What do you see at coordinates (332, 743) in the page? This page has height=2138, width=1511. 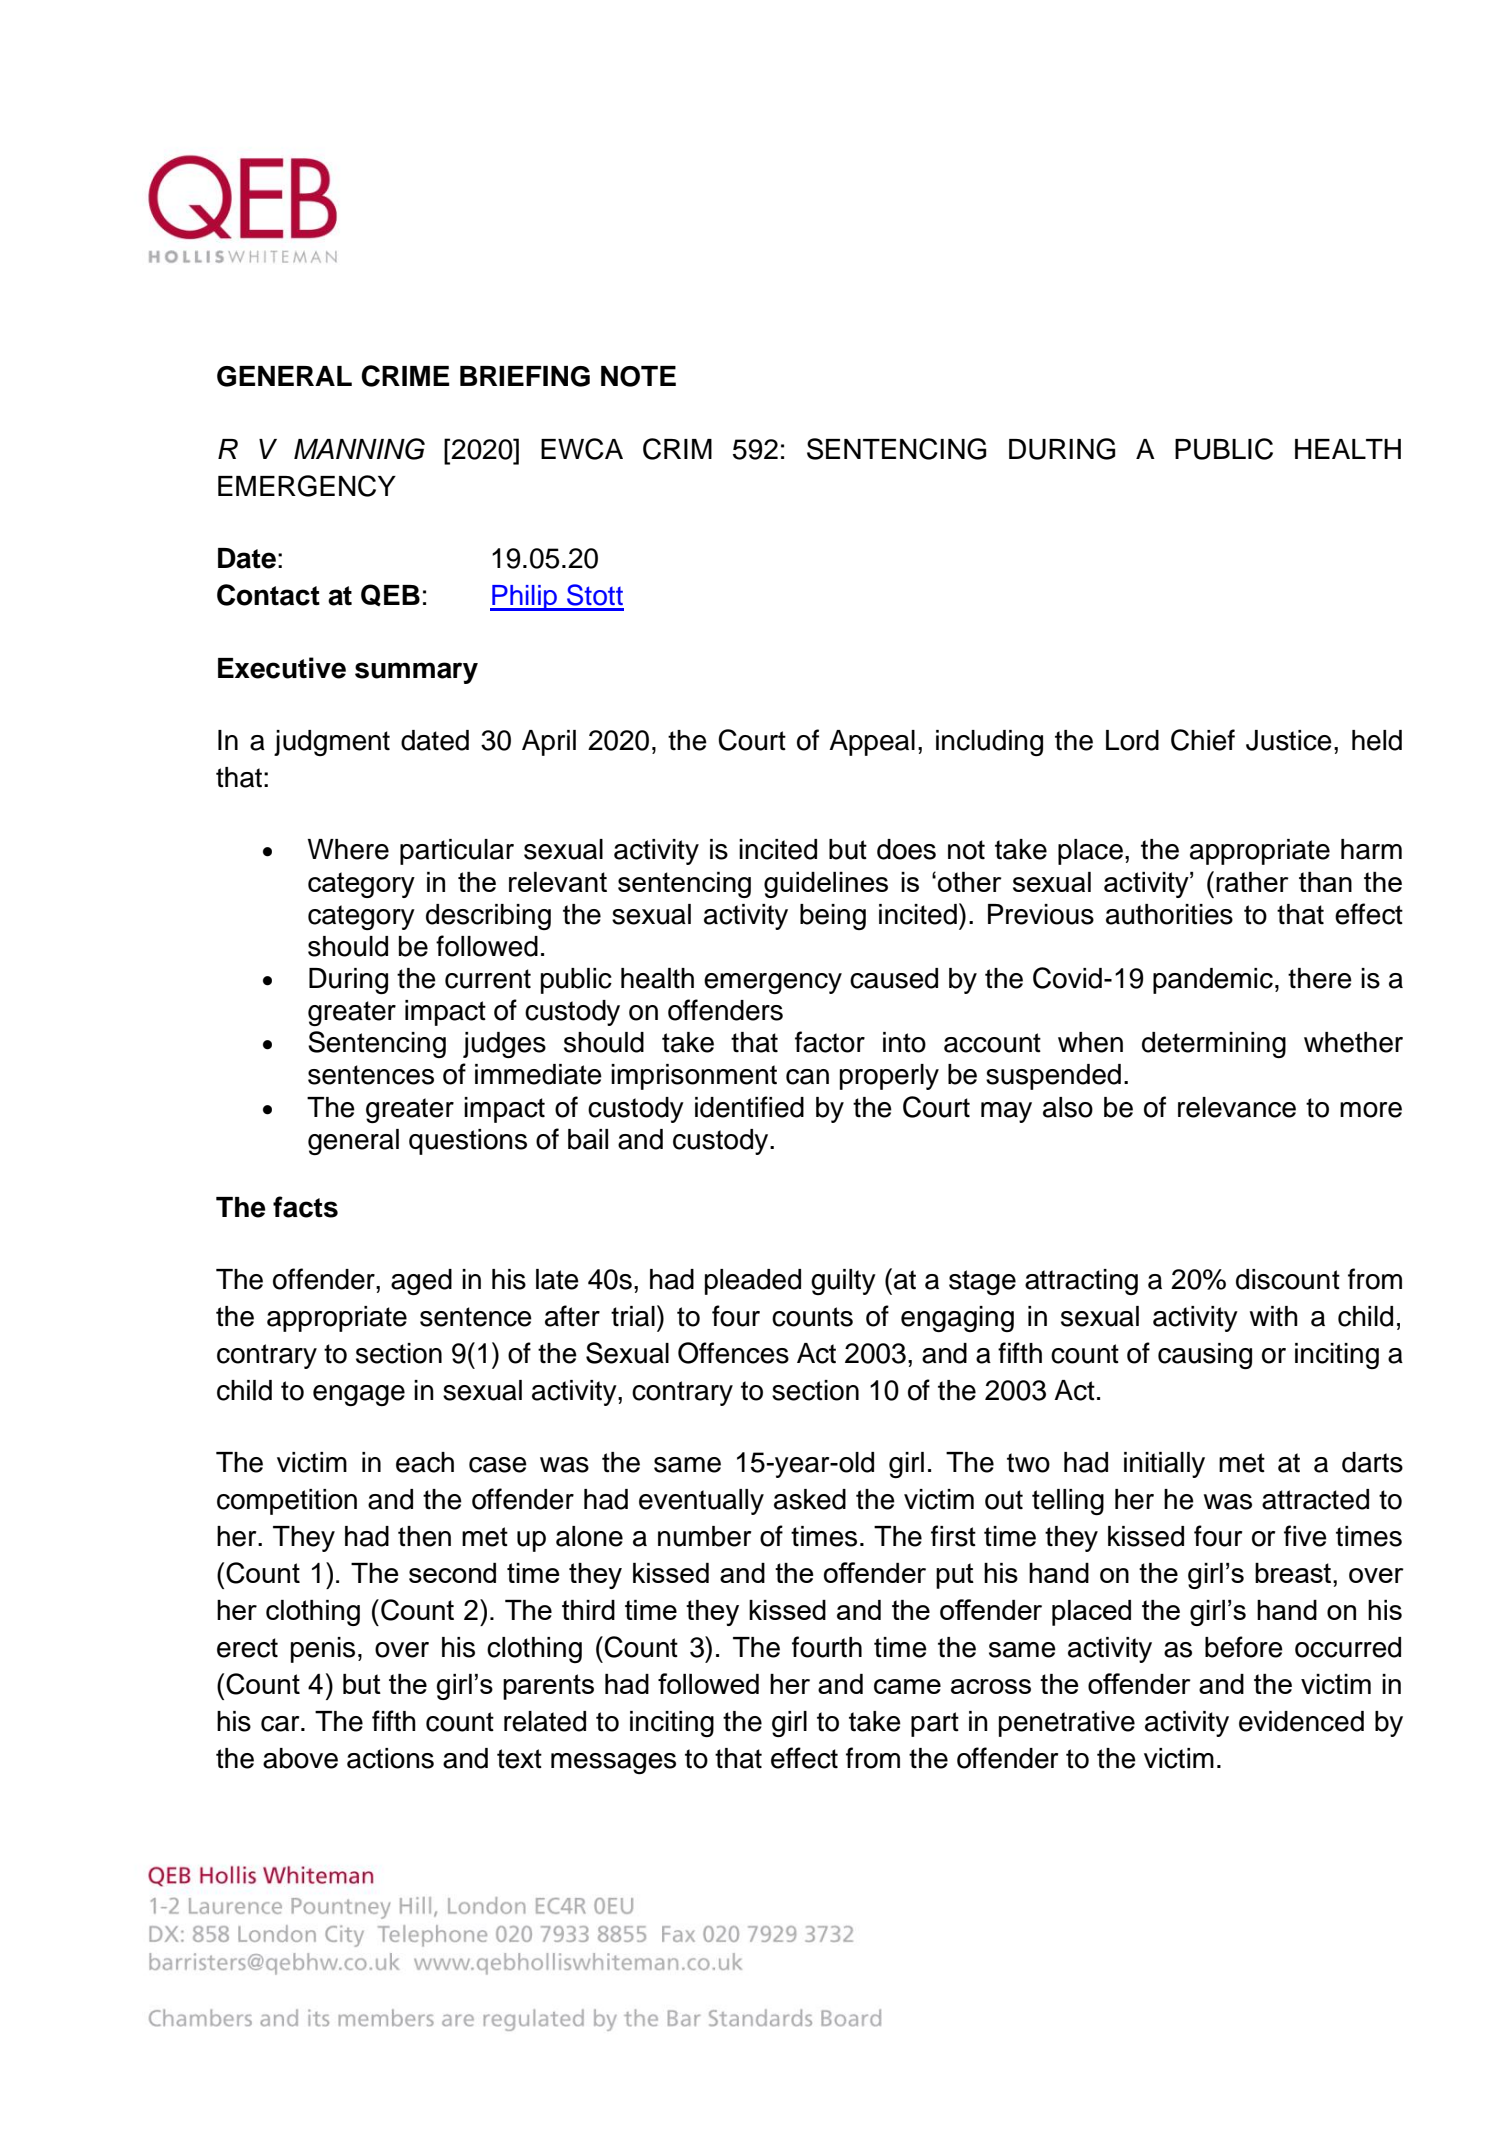 I see `judgment` at bounding box center [332, 743].
